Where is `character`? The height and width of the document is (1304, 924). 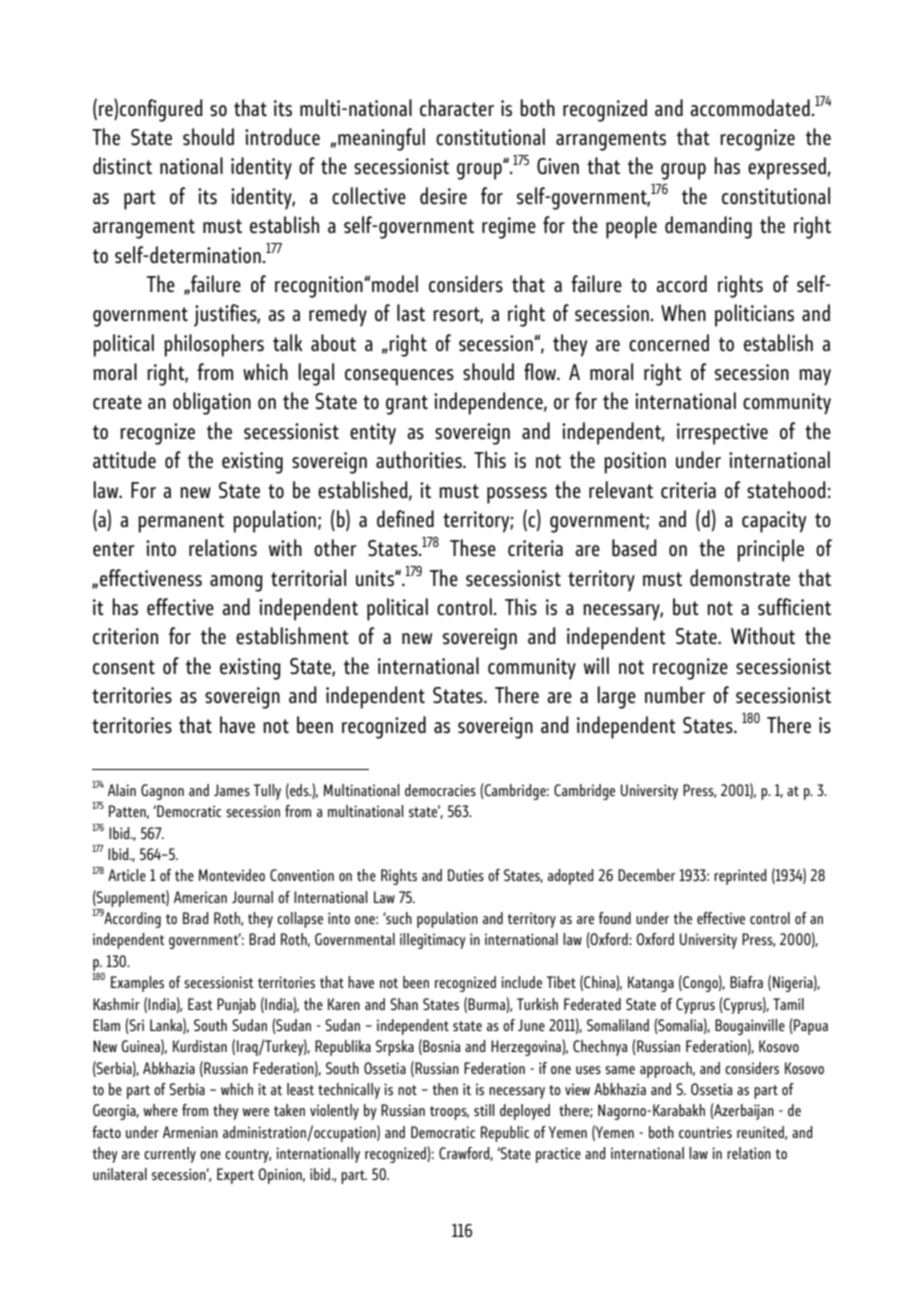
character is located at coordinates (457, 108).
